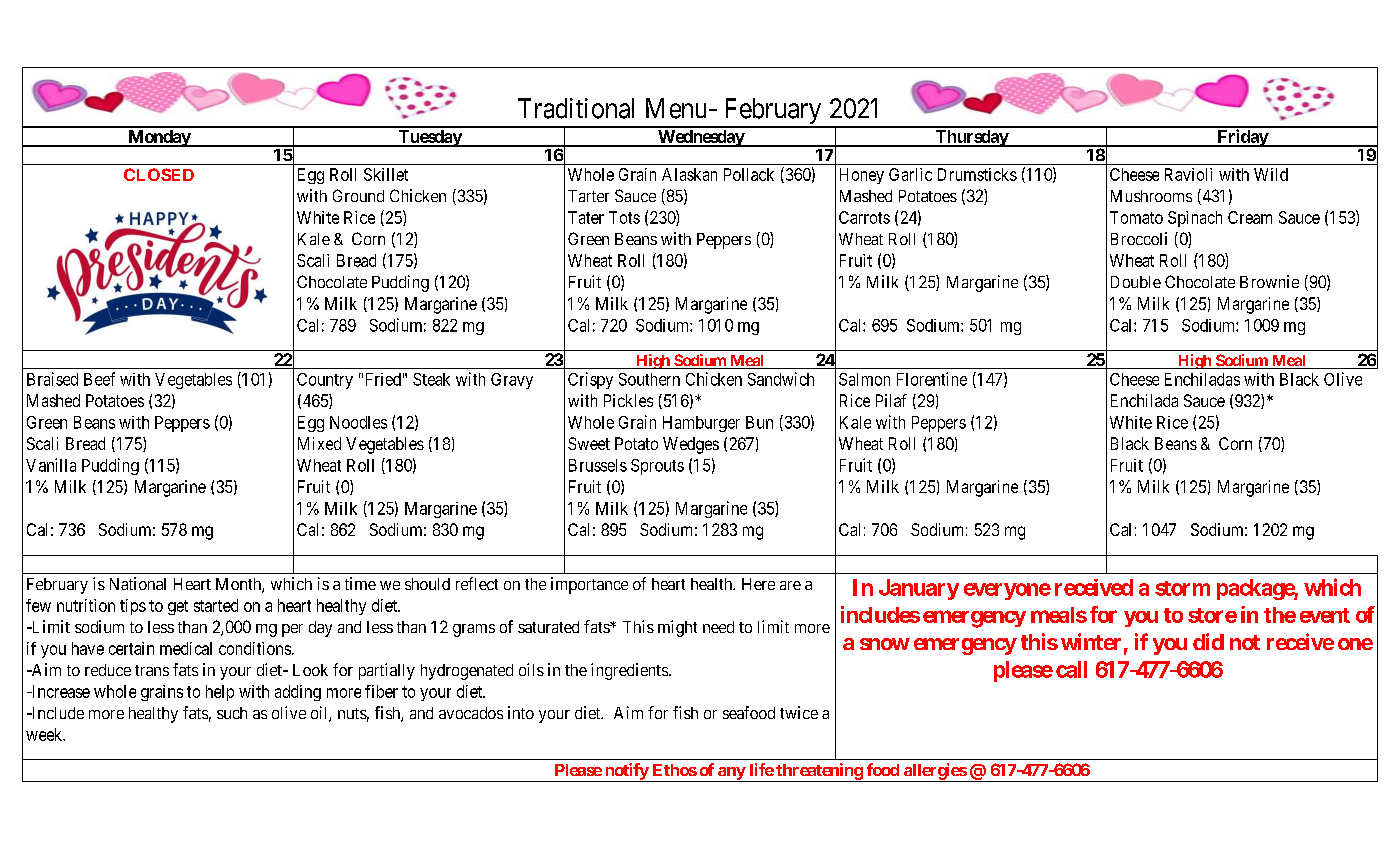 The width and height of the screenshot is (1400, 850). I want to click on Wednesday, so click(701, 138).
